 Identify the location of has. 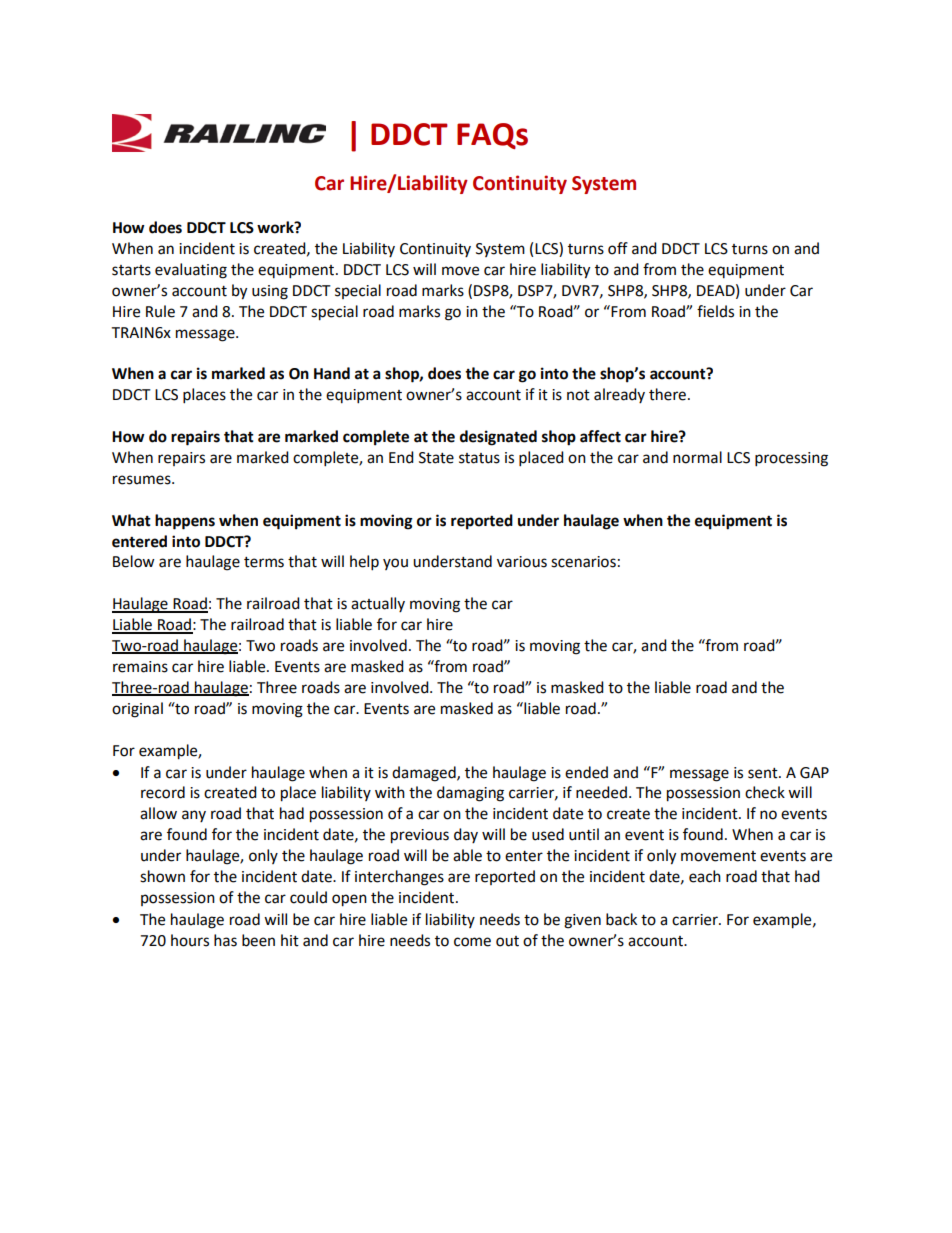
(225, 940).
